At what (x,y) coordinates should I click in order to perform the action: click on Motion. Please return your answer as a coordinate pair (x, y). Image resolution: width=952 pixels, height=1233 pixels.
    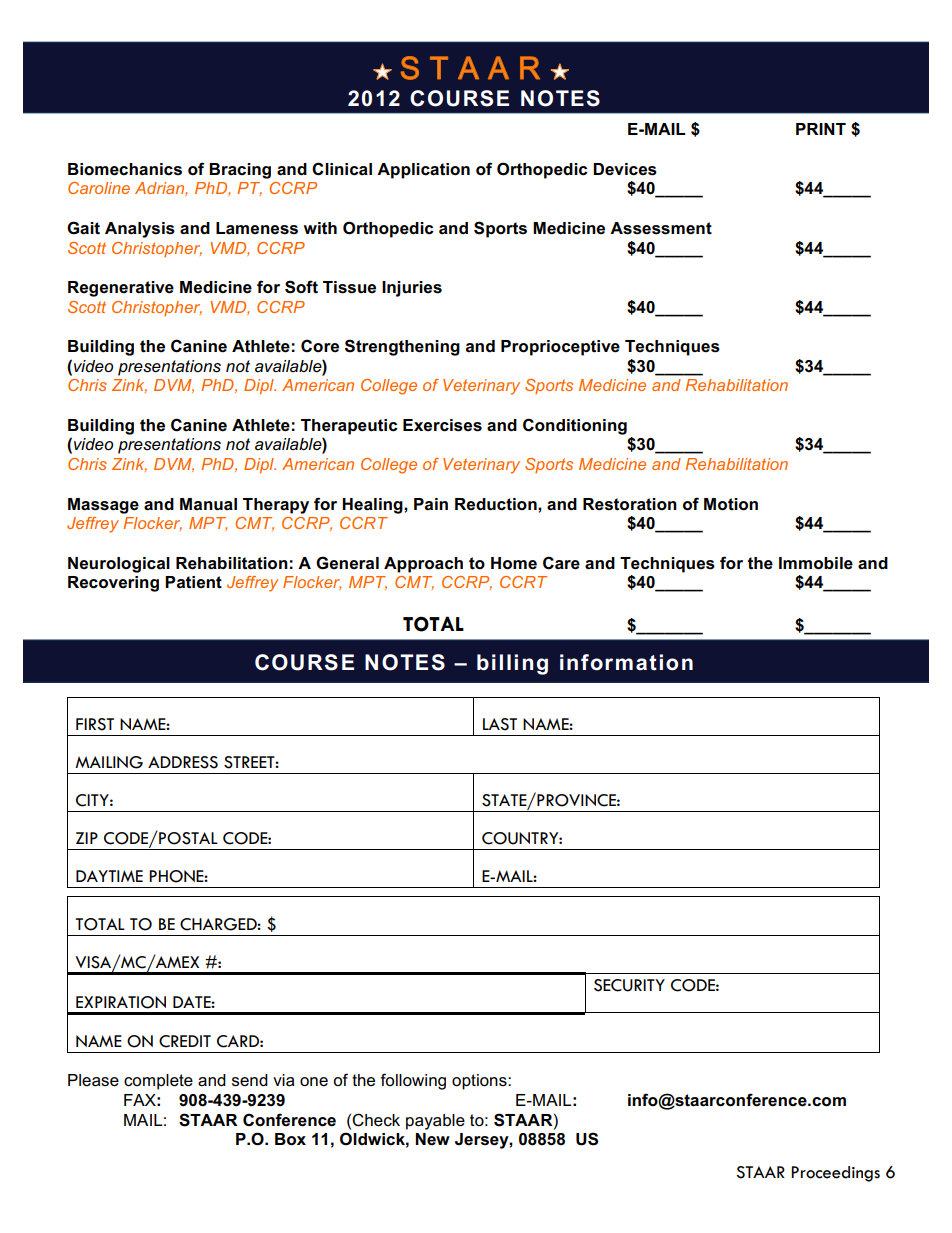
    Looking at the image, I should click on (731, 504).
